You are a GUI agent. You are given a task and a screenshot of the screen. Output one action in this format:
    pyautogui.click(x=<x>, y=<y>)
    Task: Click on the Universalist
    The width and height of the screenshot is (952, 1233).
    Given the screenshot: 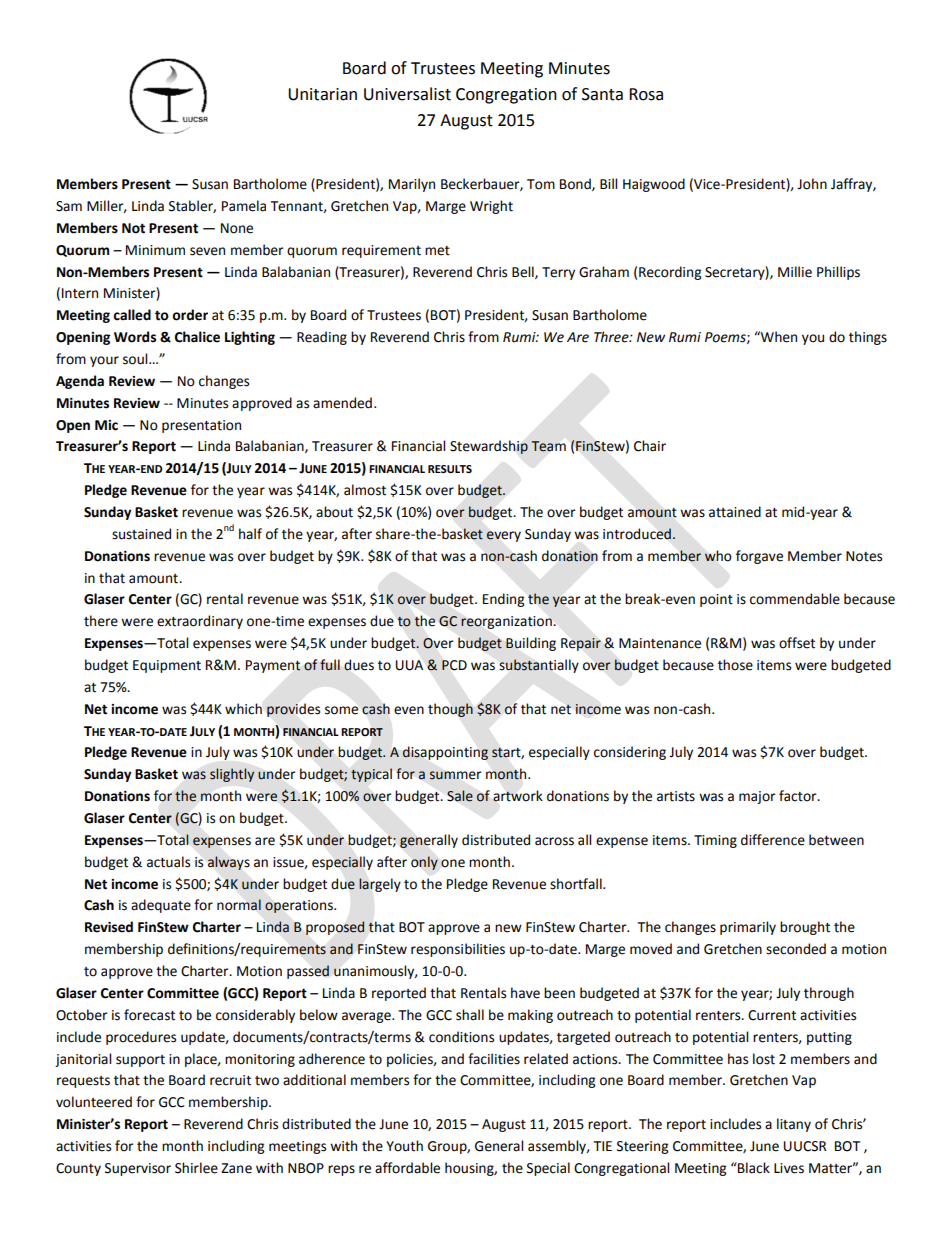 What is the action you would take?
    pyautogui.click(x=407, y=94)
